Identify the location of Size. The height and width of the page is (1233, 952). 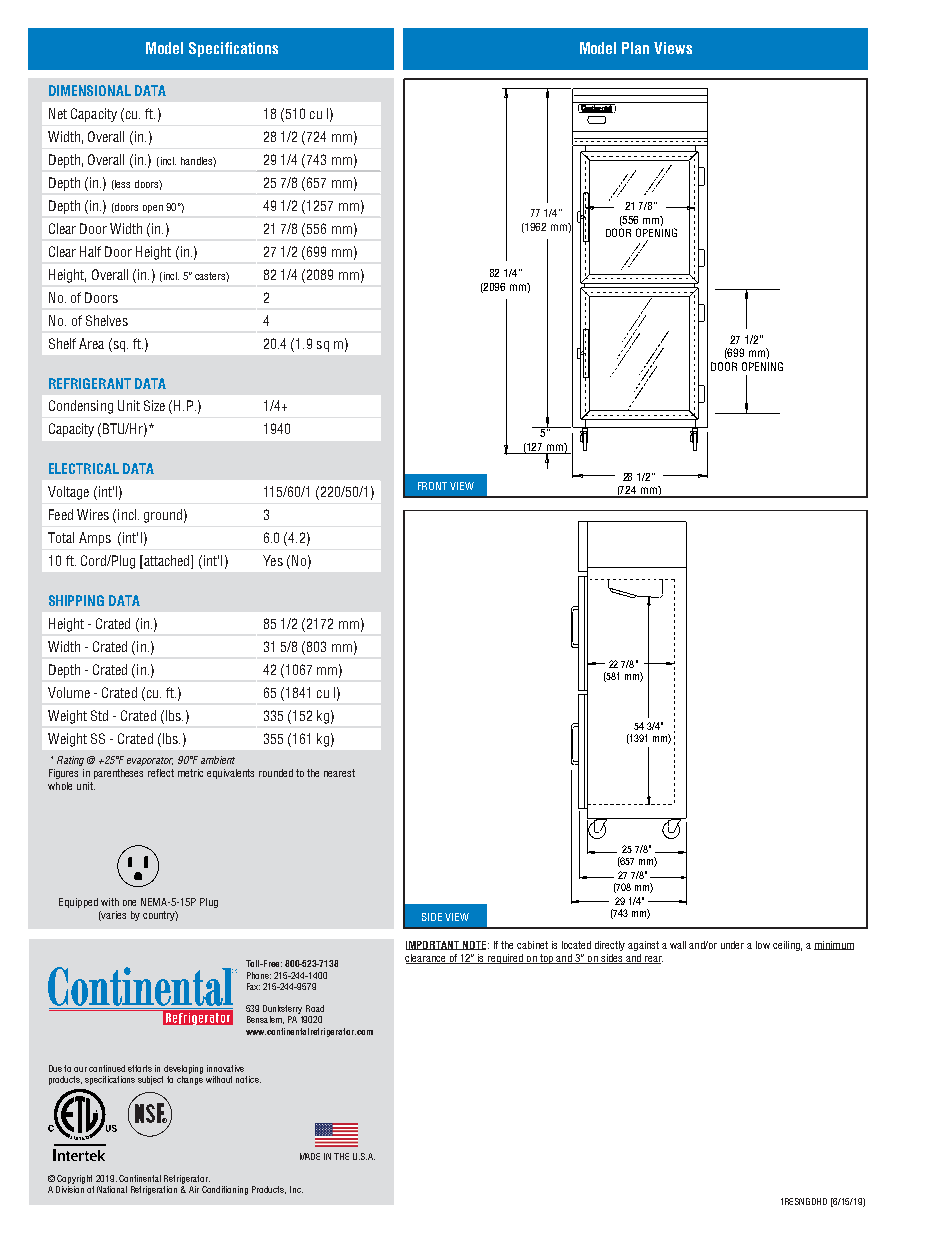
(154, 405).
